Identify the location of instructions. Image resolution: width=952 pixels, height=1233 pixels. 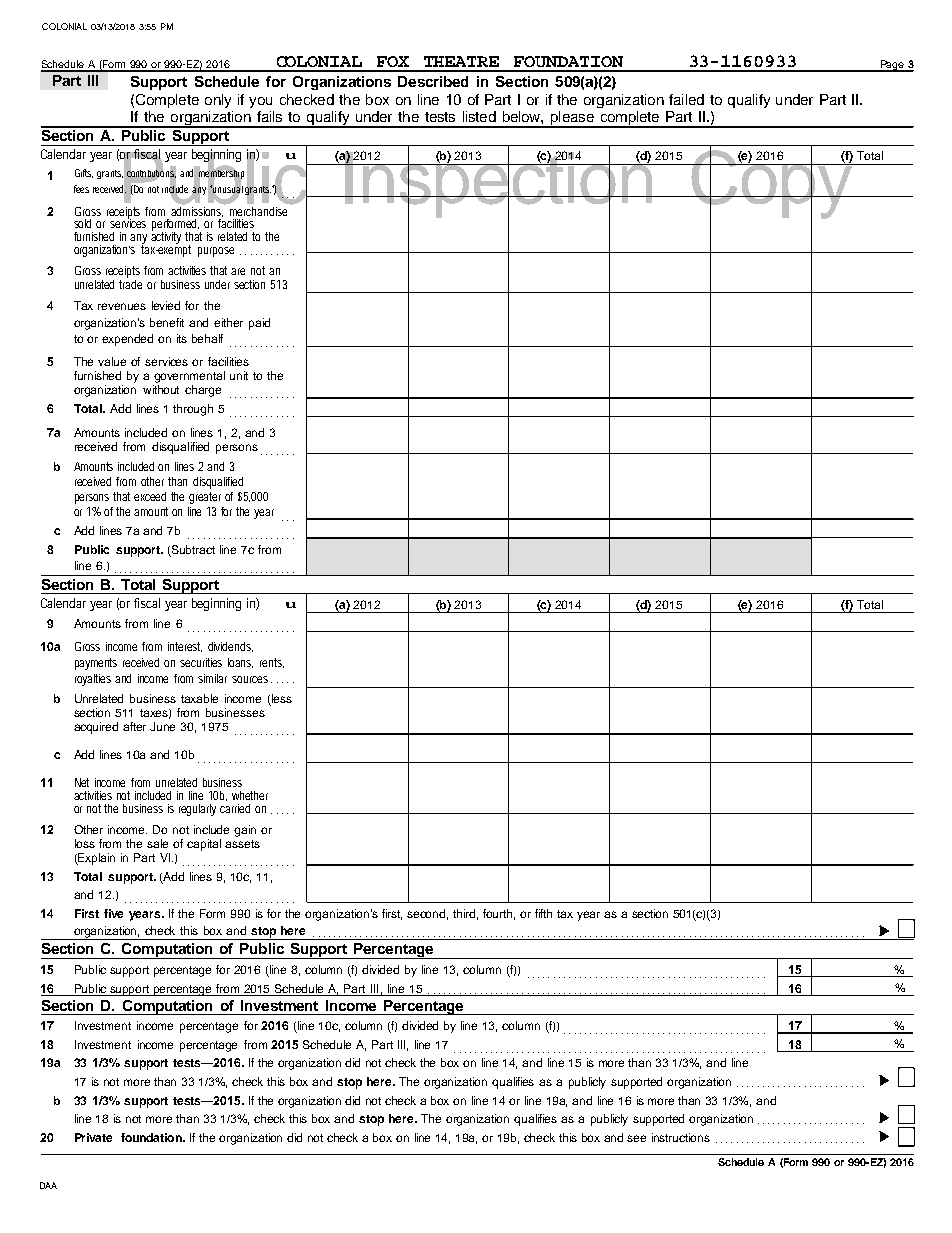
(681, 1137).
